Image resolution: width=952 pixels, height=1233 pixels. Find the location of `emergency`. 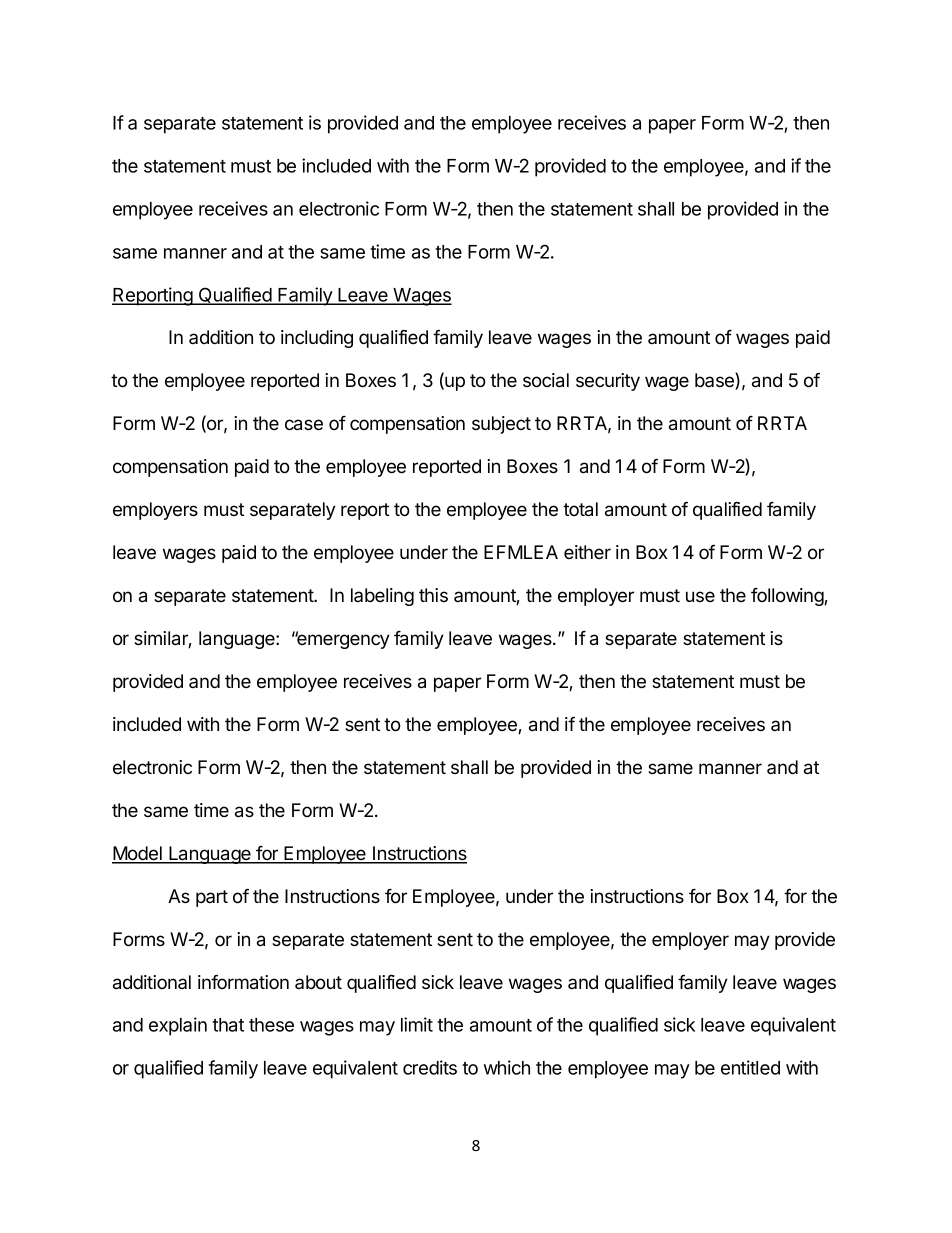

emergency is located at coordinates (342, 641).
